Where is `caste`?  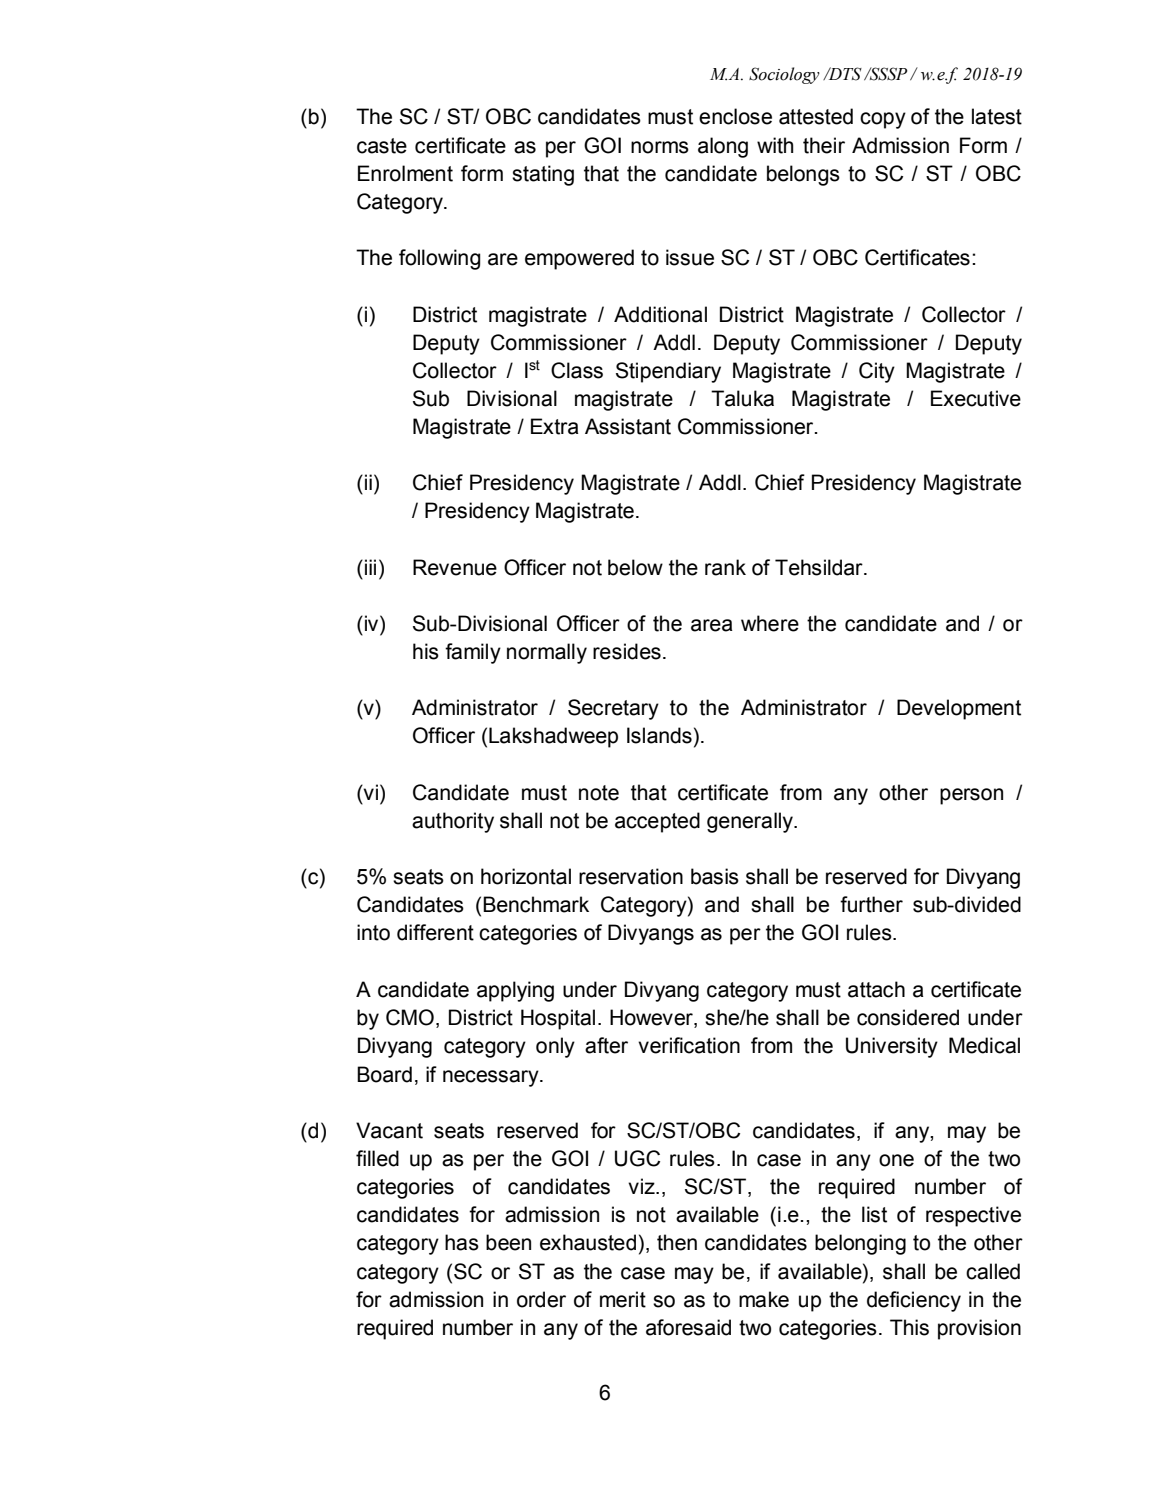
caste is located at coordinates (382, 146).
